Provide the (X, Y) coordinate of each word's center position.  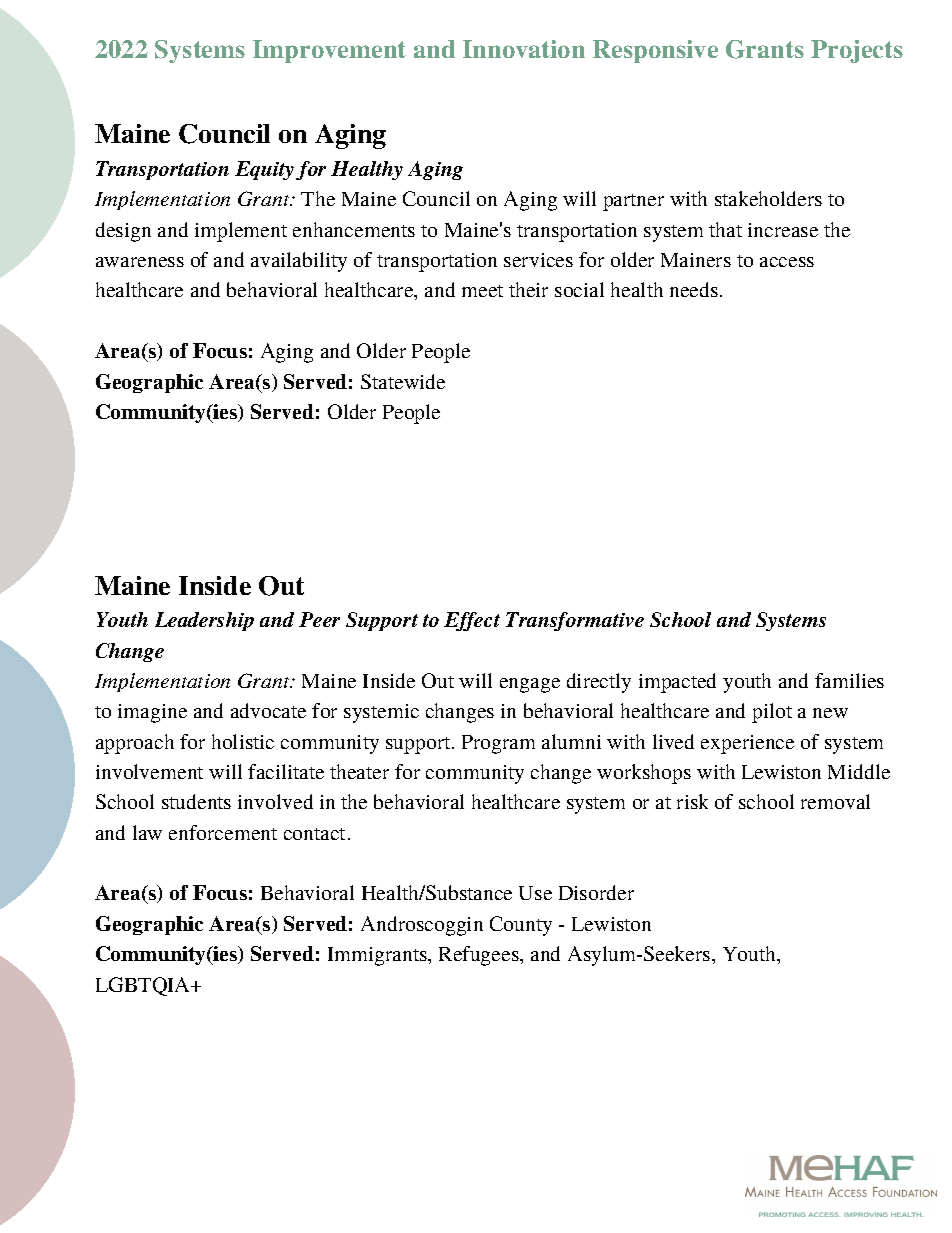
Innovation (524, 49)
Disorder (596, 892)
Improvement (329, 51)
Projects (857, 51)
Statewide (403, 381)
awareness (140, 262)
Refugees (480, 956)
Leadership (204, 621)
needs (695, 289)
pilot (772, 713)
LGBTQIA (144, 986)
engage (530, 685)
